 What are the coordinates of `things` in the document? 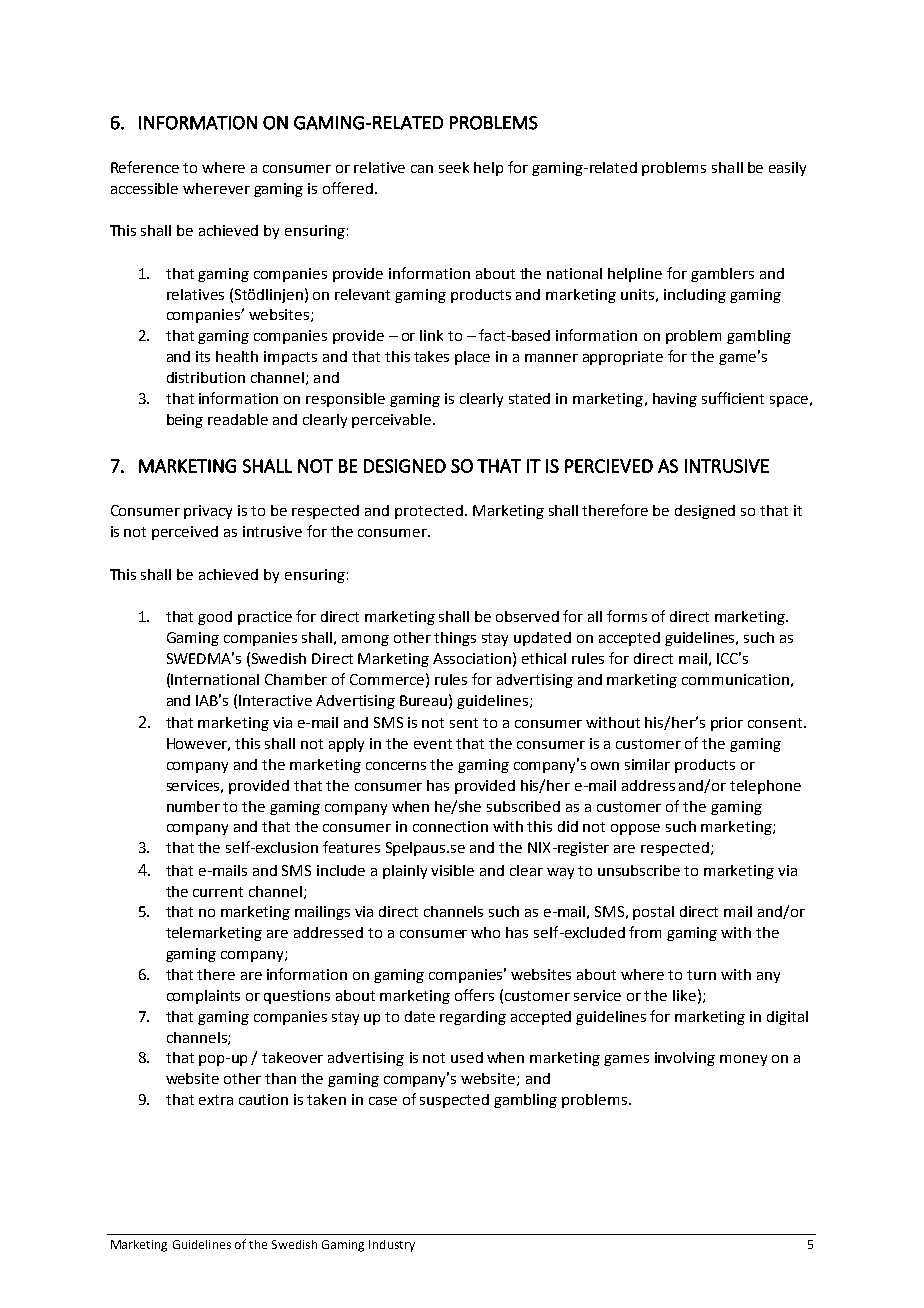 It's located at (455, 639).
